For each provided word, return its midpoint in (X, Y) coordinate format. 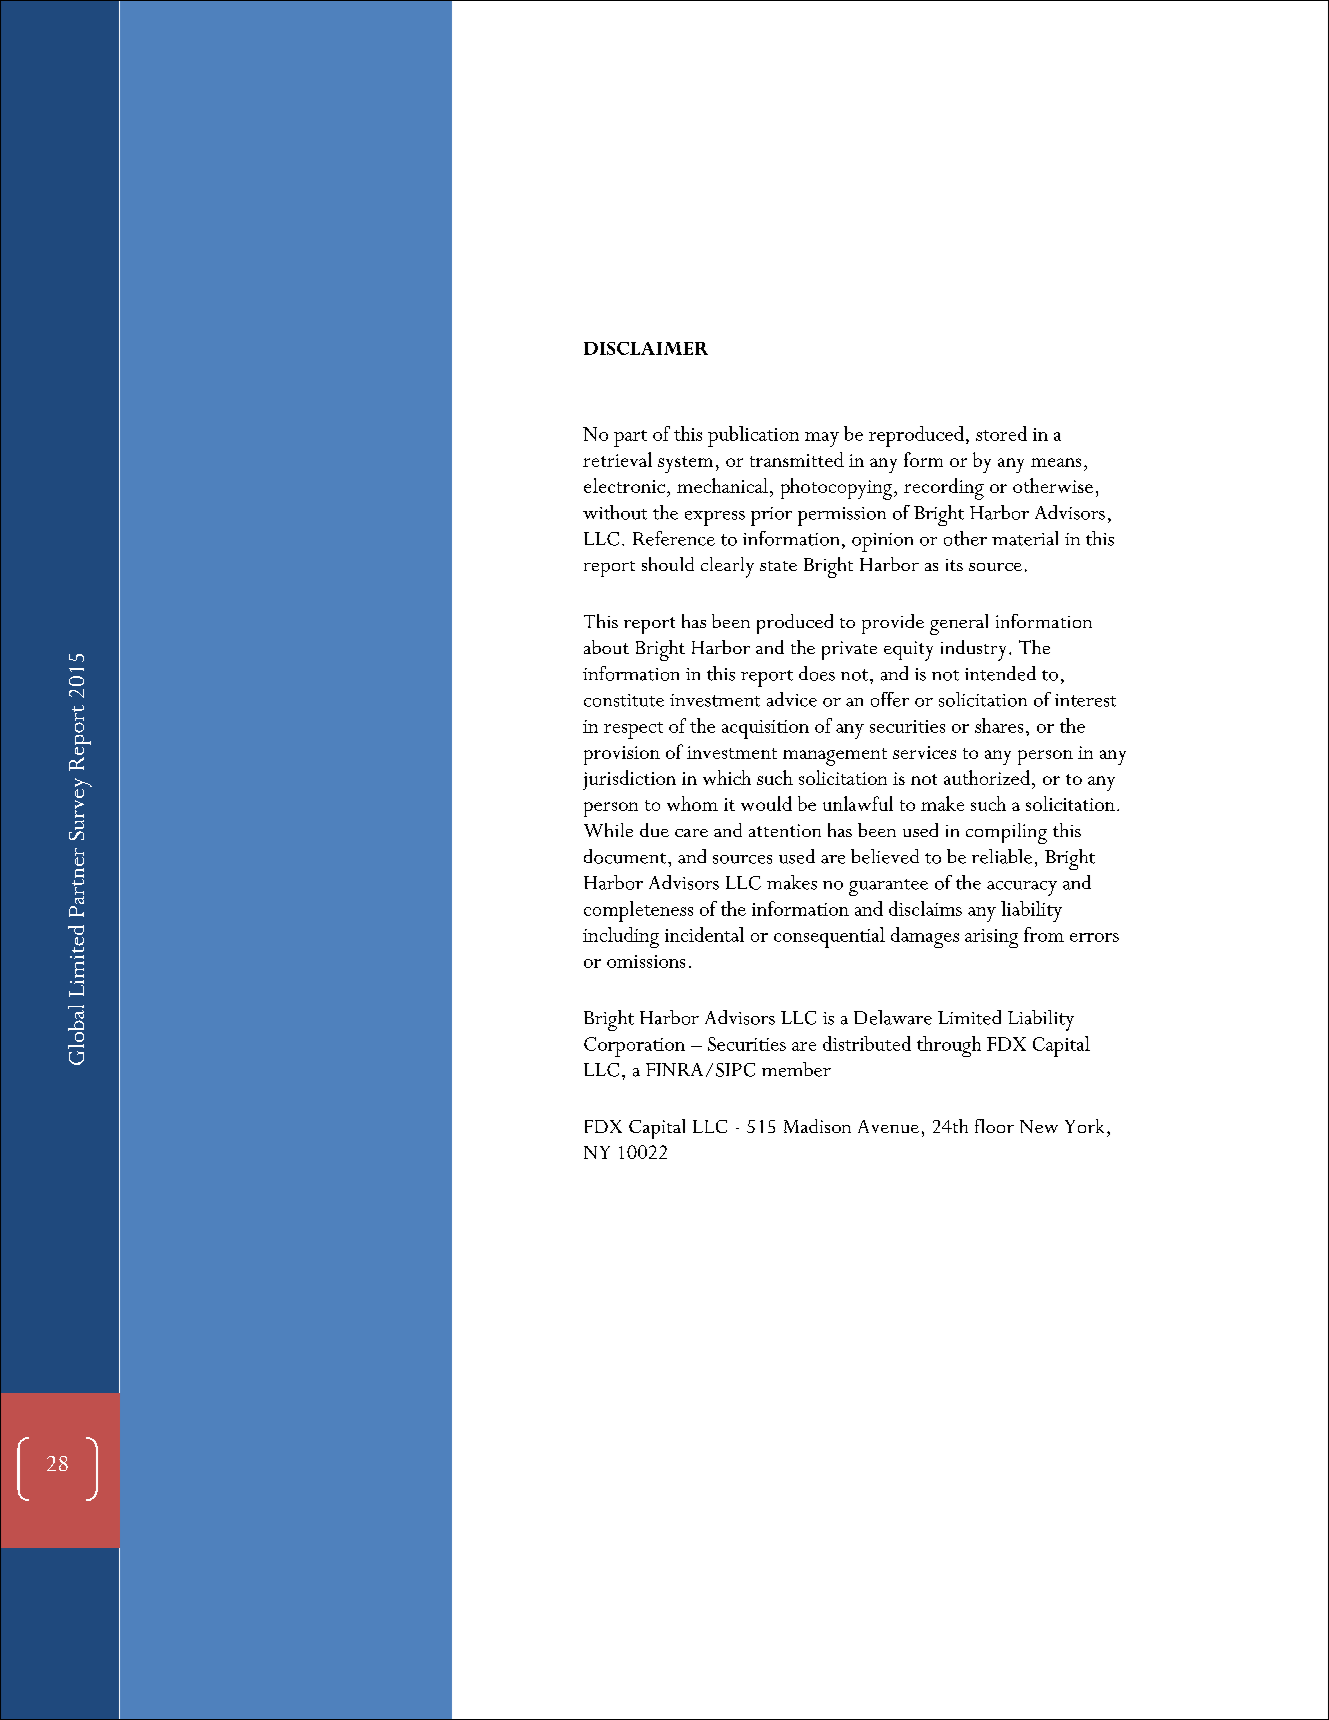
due (654, 830)
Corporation (634, 1047)
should (668, 564)
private (849, 650)
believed (885, 856)
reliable (1002, 856)
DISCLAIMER (646, 348)
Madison (817, 1126)
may (822, 439)
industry (973, 650)
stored (1001, 433)
